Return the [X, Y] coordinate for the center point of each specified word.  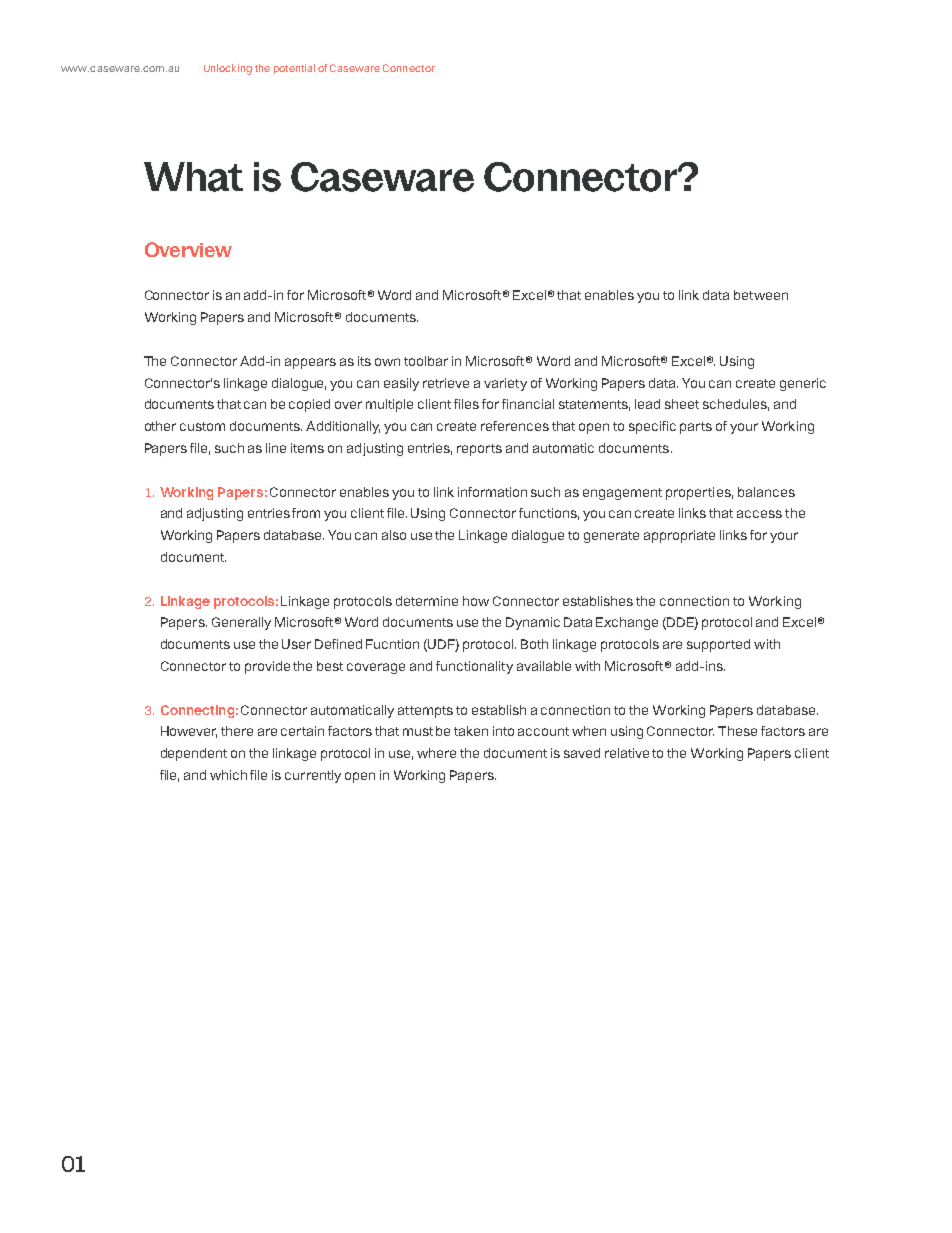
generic [803, 384]
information [492, 492]
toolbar [426, 361]
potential [294, 69]
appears [310, 363]
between [761, 295]
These [737, 731]
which [228, 775]
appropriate [679, 536]
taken [471, 731]
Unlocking [228, 69]
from [306, 513]
